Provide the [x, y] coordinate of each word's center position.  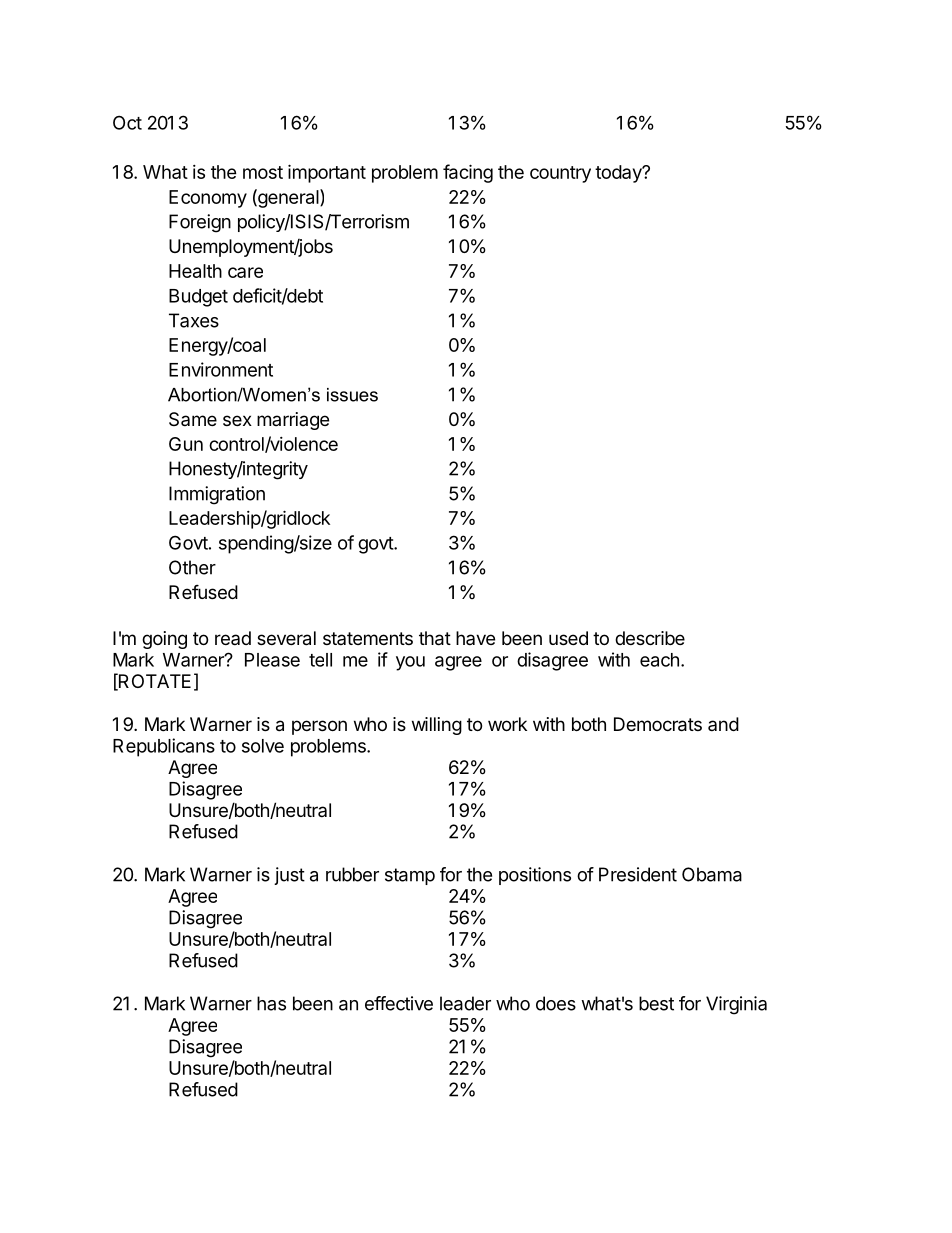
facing [468, 173]
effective [399, 1003]
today [619, 174]
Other [192, 567]
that [435, 638]
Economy [208, 199]
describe [650, 638]
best [656, 1003]
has [271, 1003]
